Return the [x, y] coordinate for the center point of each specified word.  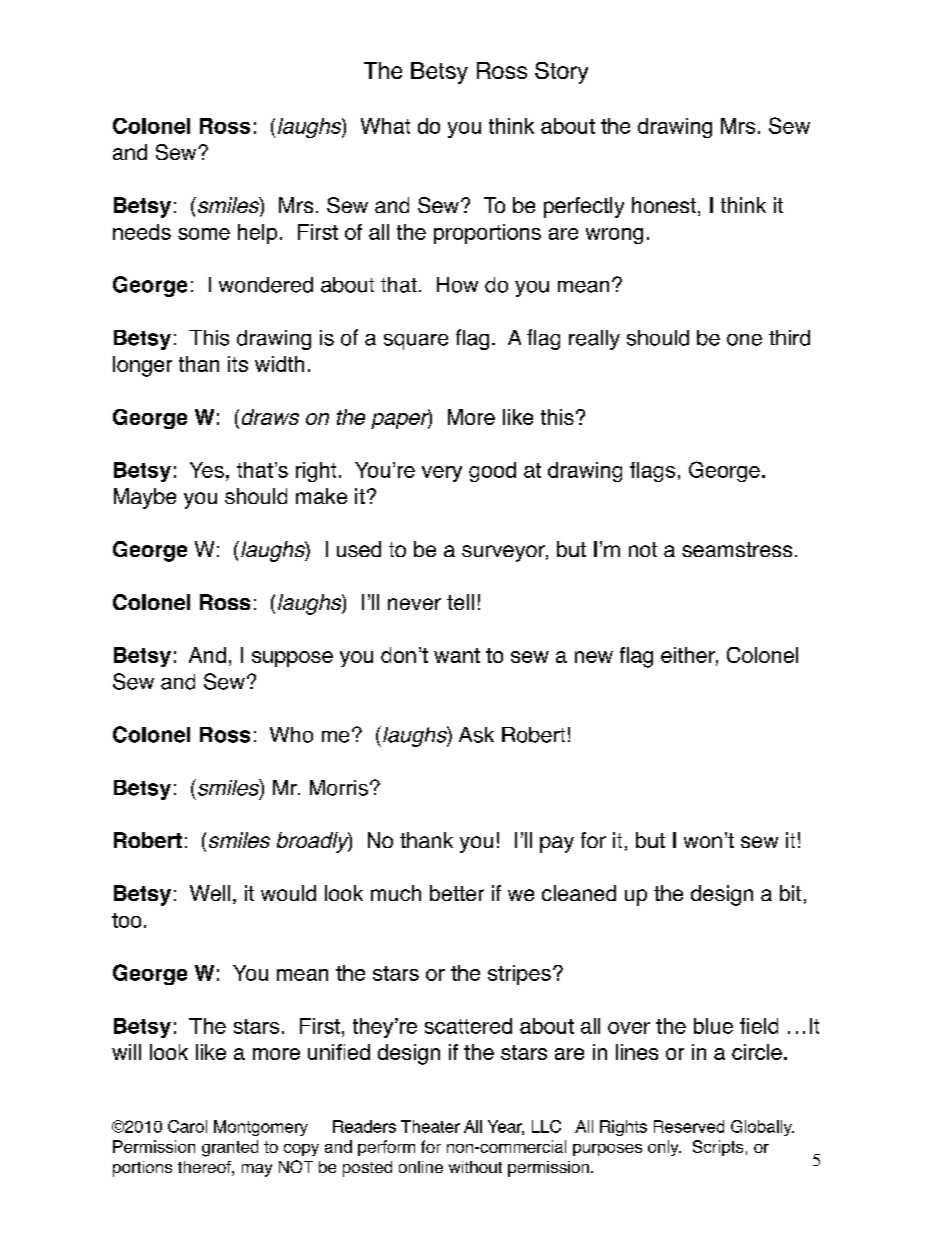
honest [664, 205]
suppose [292, 659]
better [457, 893]
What [385, 126]
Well [210, 893]
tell [460, 602]
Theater [430, 1126]
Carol [187, 1126]
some [204, 234]
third [789, 338]
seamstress [737, 549]
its [238, 364]
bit [790, 893]
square [416, 342]
